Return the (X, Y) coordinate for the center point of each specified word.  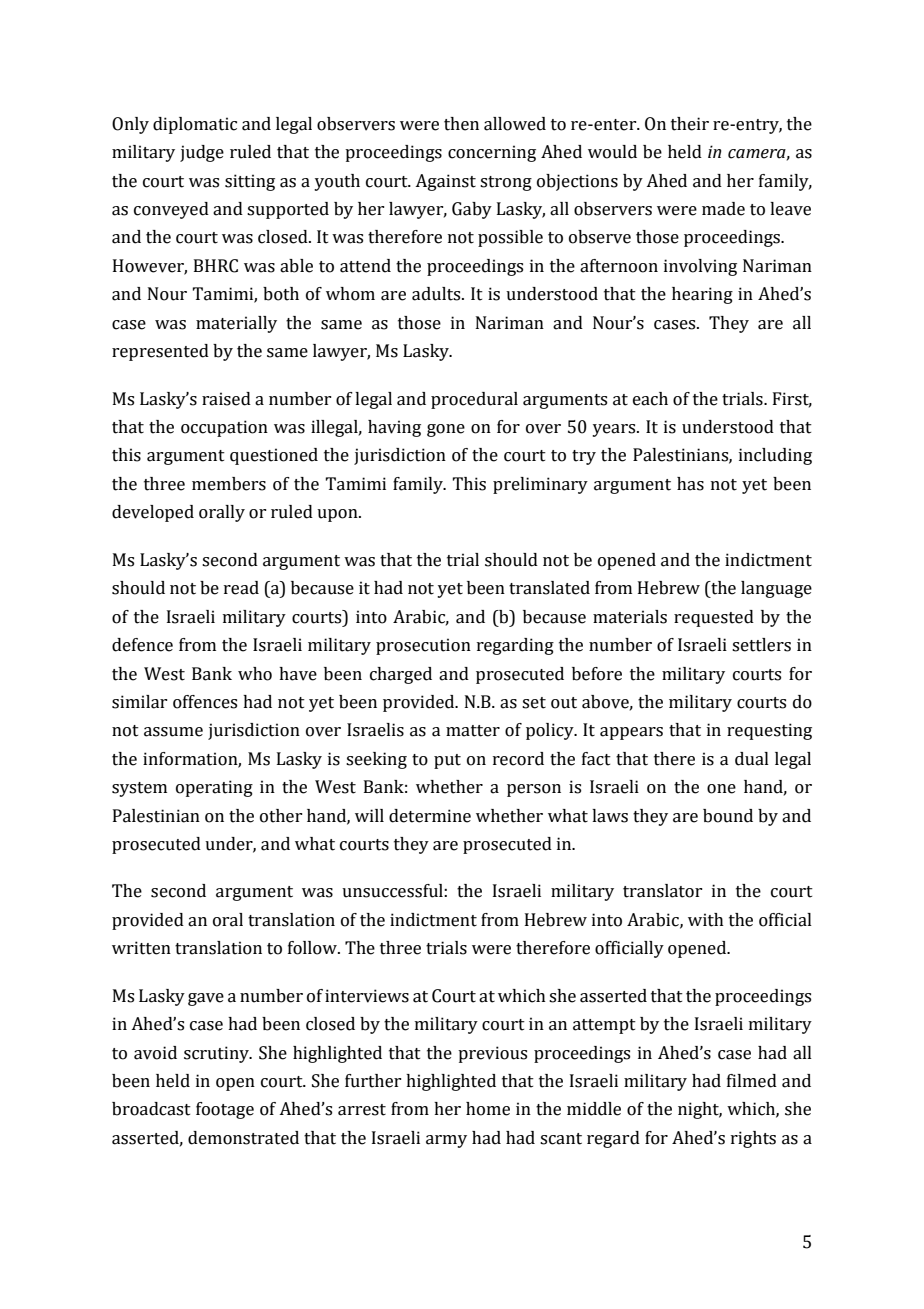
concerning (492, 153)
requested (714, 618)
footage (225, 1110)
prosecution (423, 646)
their (690, 124)
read (241, 588)
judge (202, 153)
